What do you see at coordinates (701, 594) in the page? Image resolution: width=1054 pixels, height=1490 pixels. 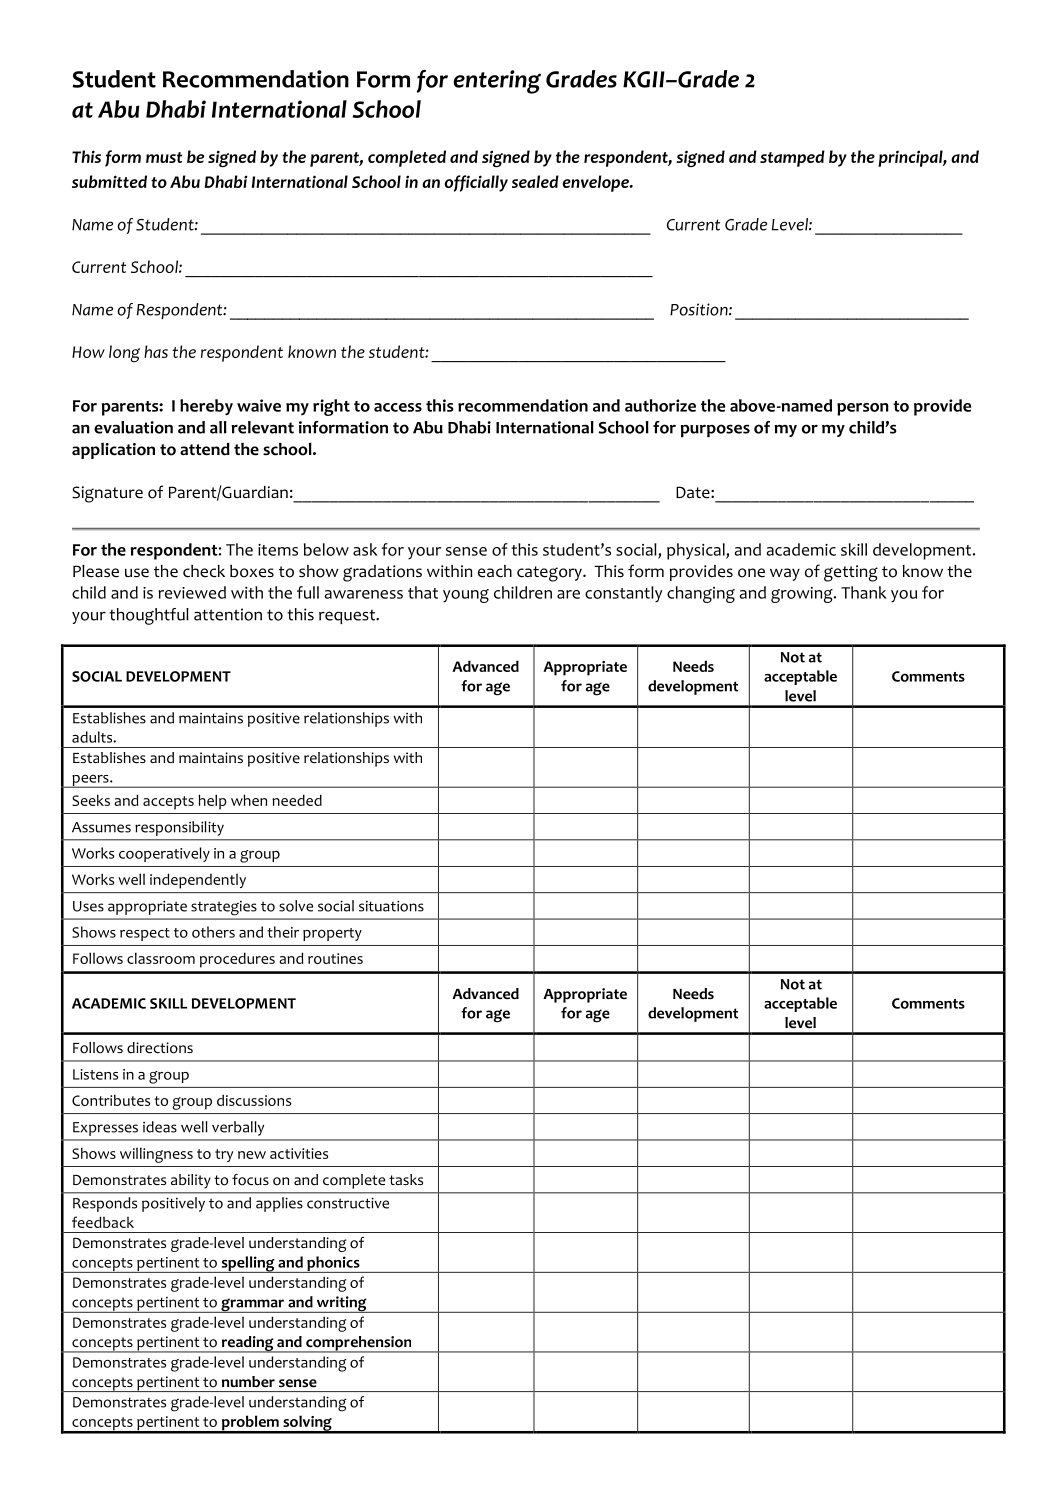 I see `changing` at bounding box center [701, 594].
